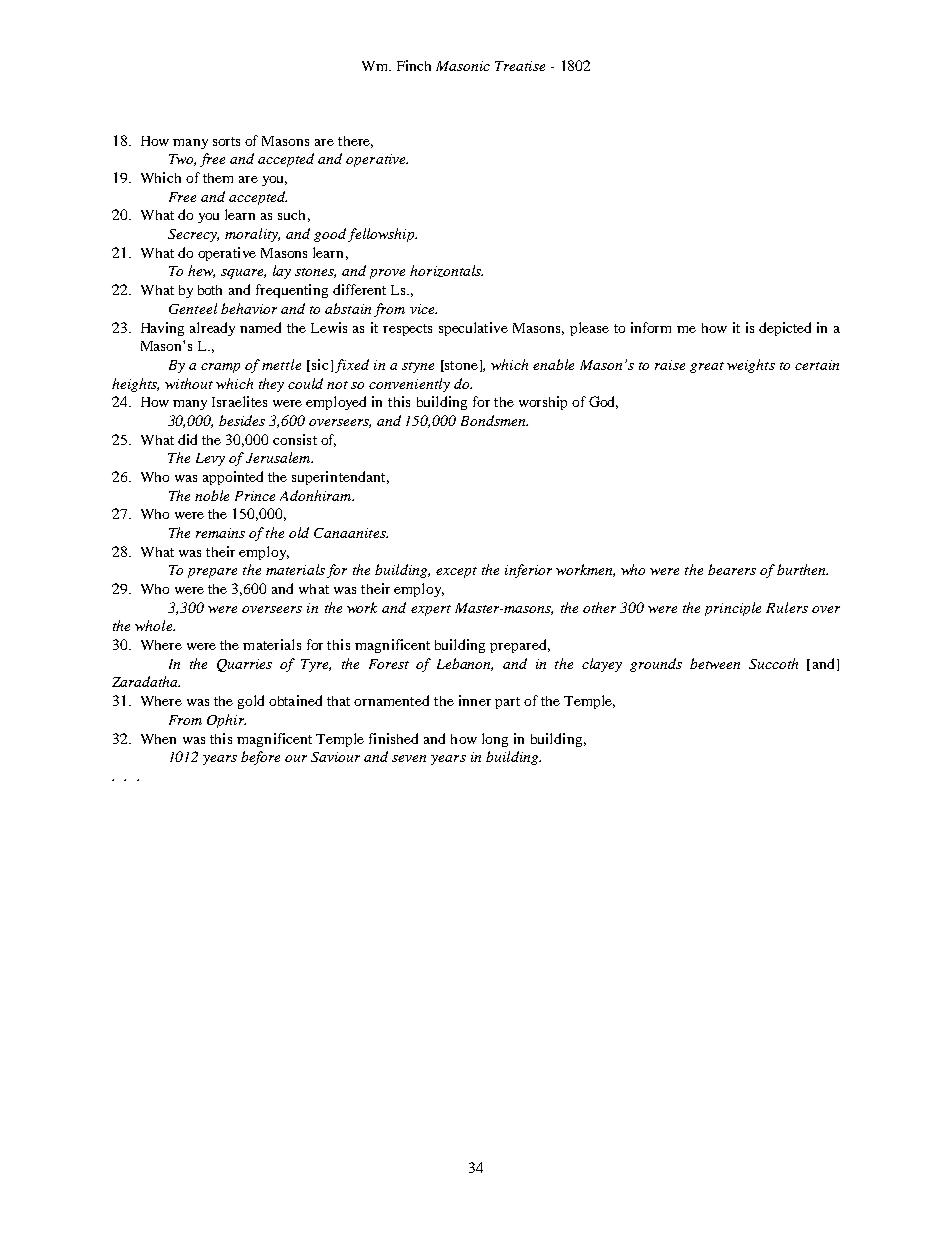  Describe the element at coordinates (732, 569) in the document. I see `bearers` at that location.
